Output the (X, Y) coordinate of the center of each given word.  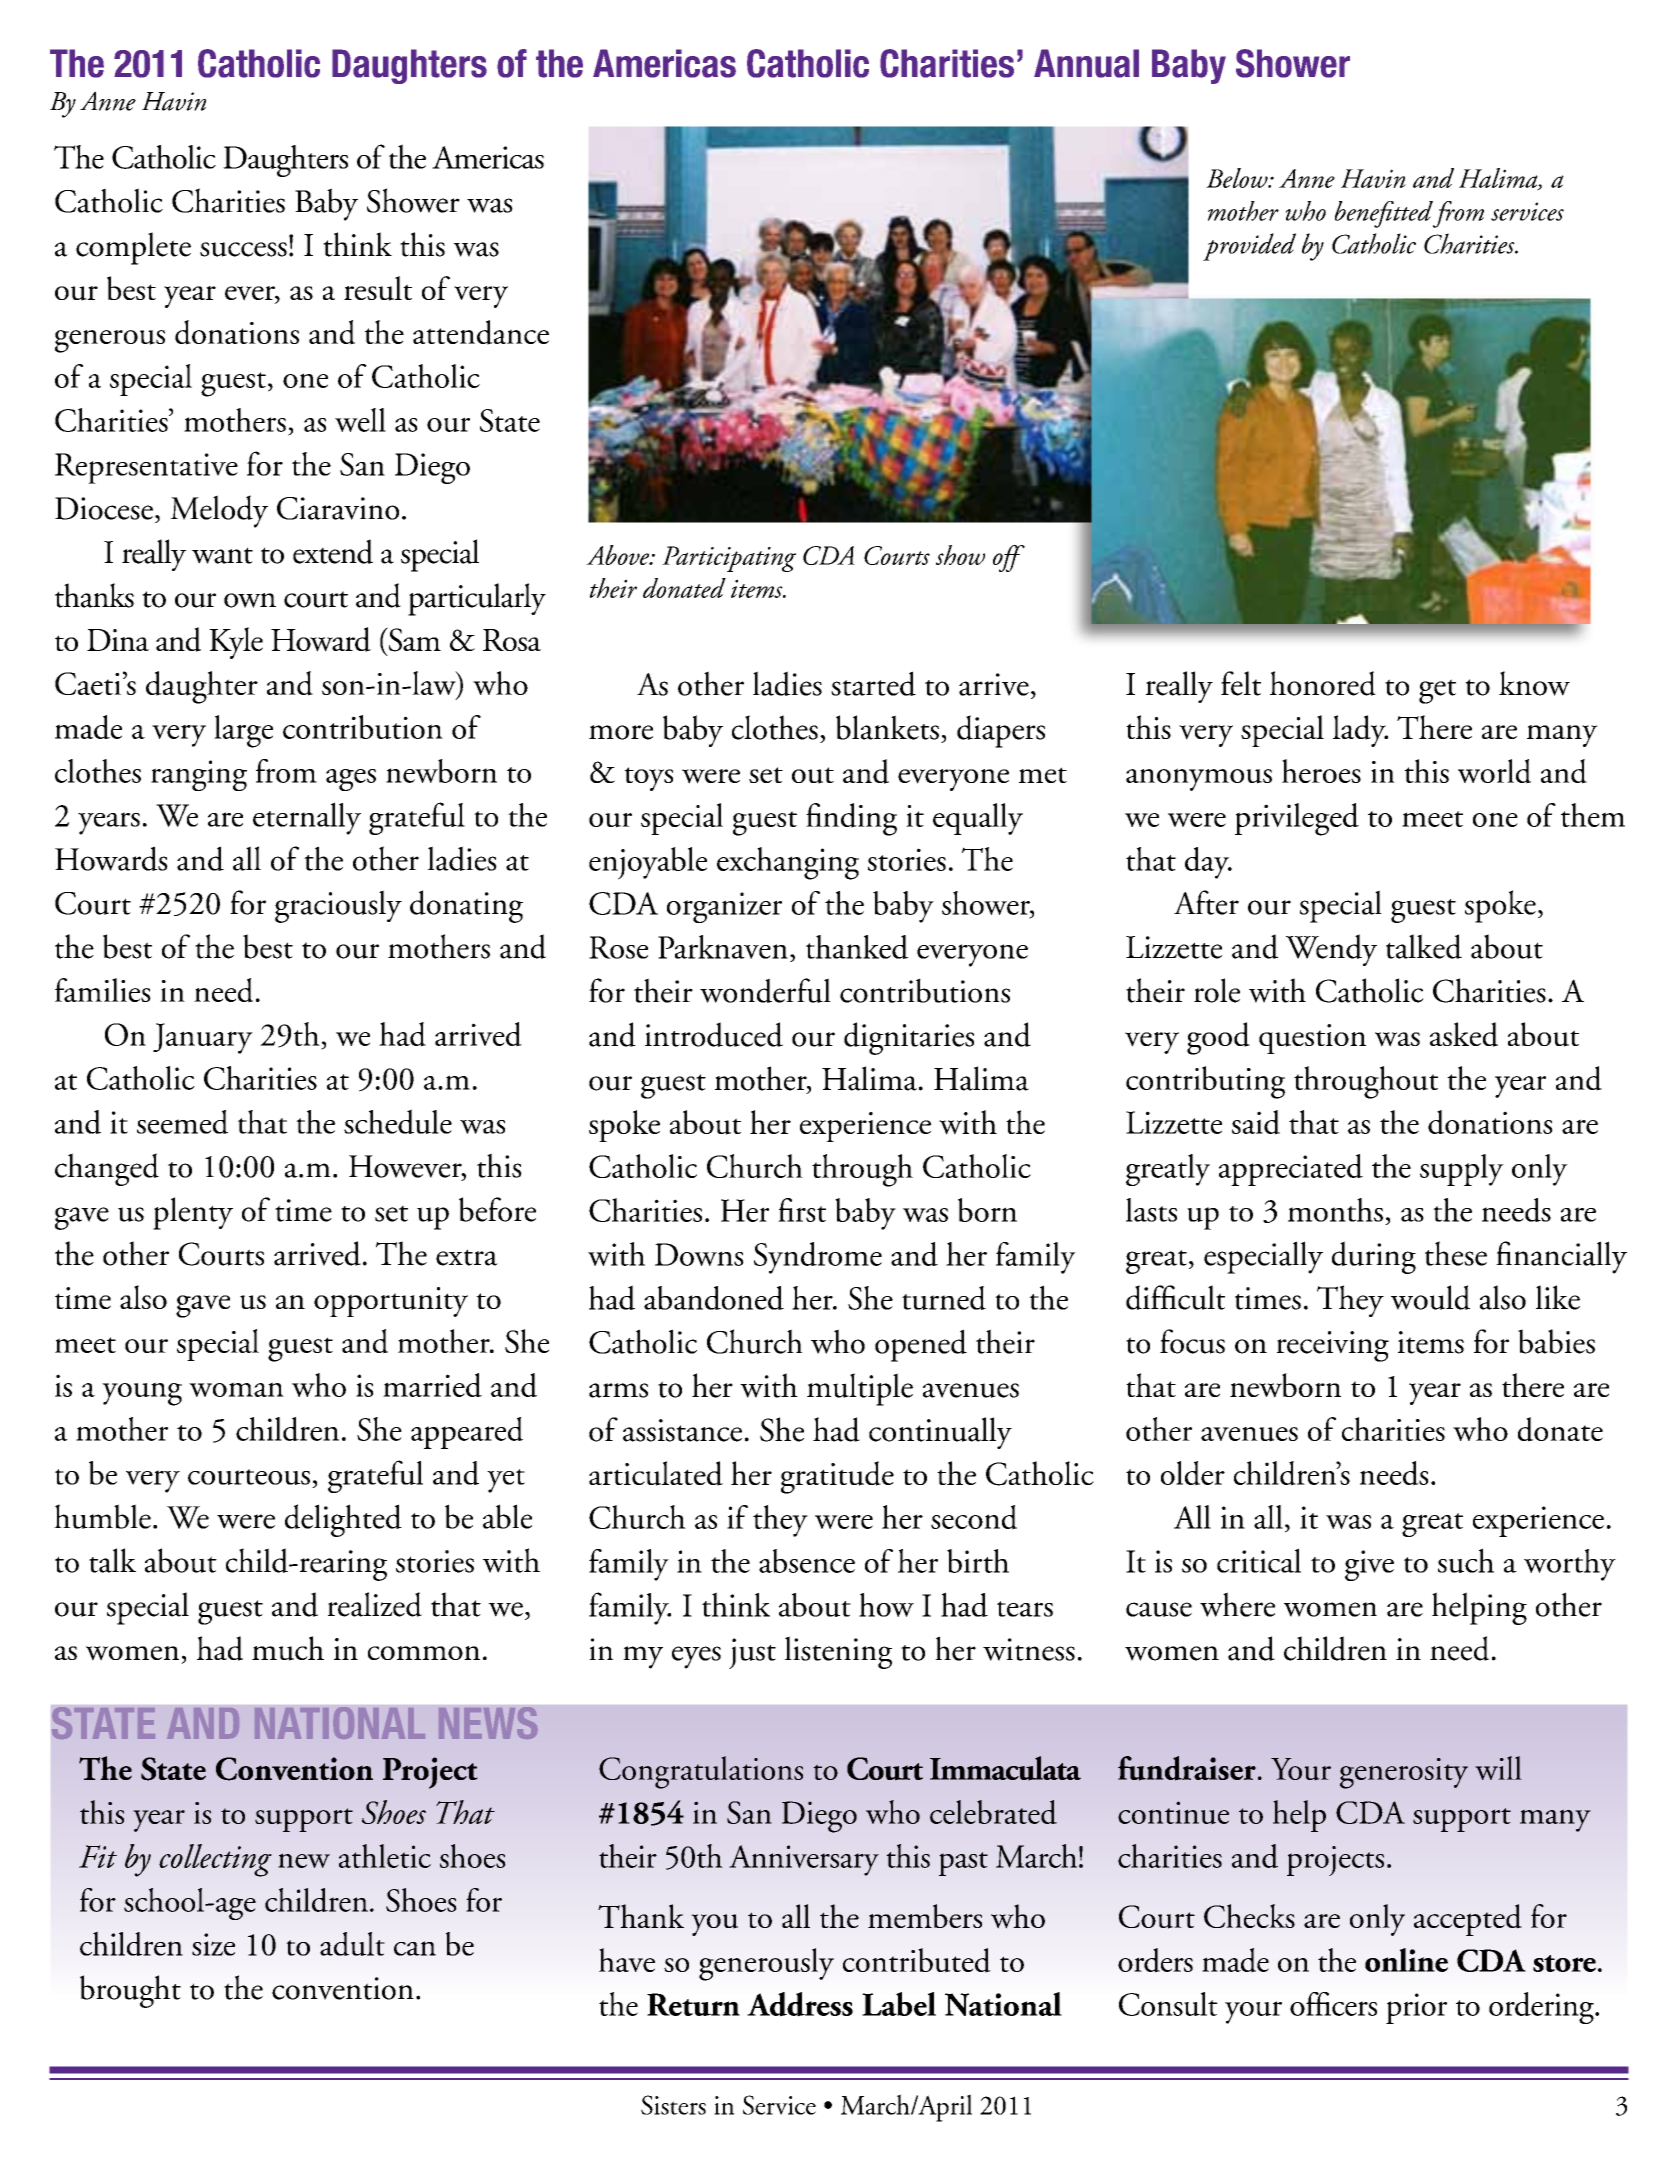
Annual (1086, 63)
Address (800, 2004)
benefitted (1384, 214)
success (243, 249)
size (213, 1944)
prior (1416, 2008)
